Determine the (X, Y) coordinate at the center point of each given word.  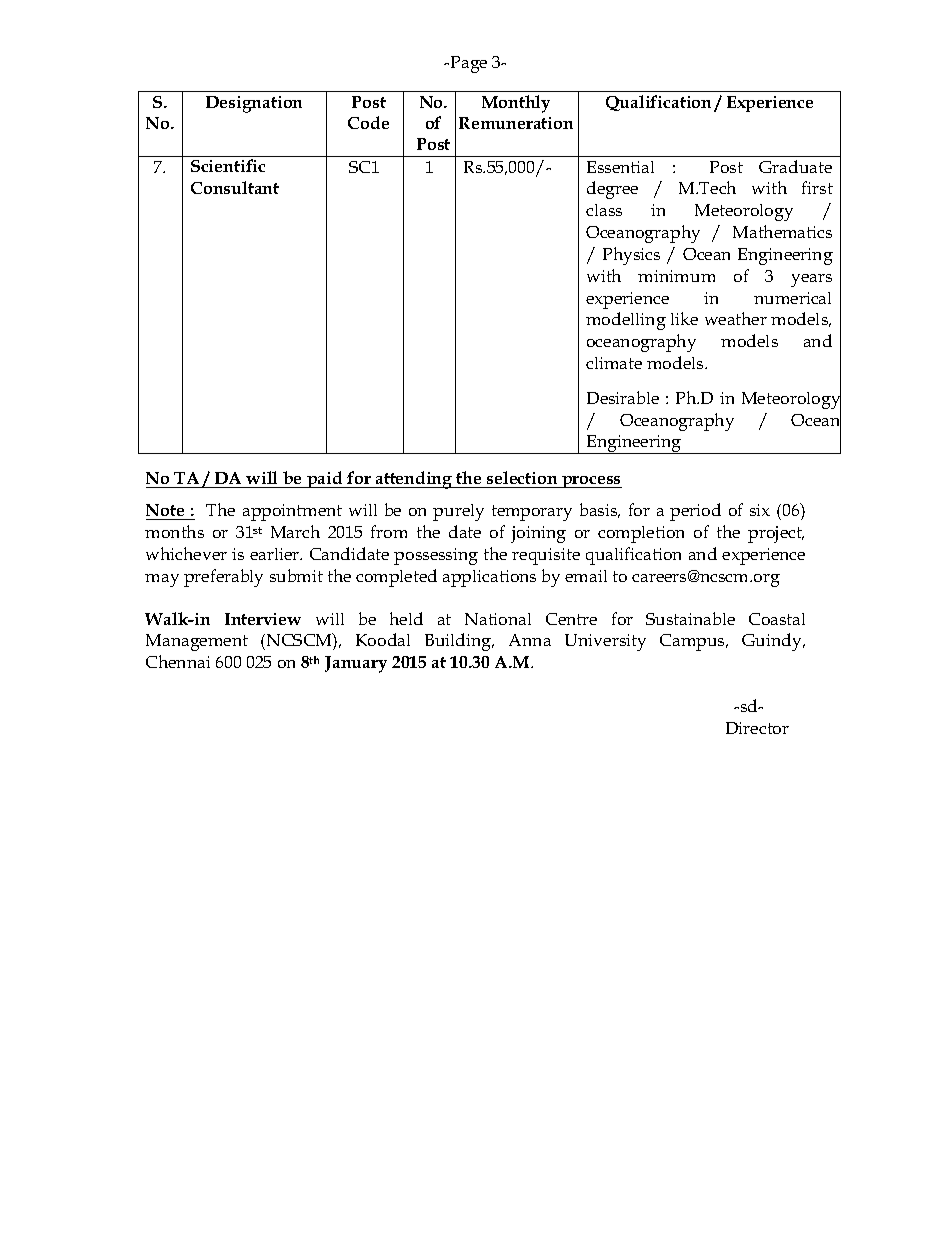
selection (522, 477)
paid (325, 479)
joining (538, 534)
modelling (626, 321)
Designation (254, 104)
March (295, 531)
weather (736, 318)
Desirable (623, 397)
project (776, 534)
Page (469, 64)
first (817, 187)
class (604, 210)
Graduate (795, 166)
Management (197, 642)
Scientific (228, 165)
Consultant (235, 187)
